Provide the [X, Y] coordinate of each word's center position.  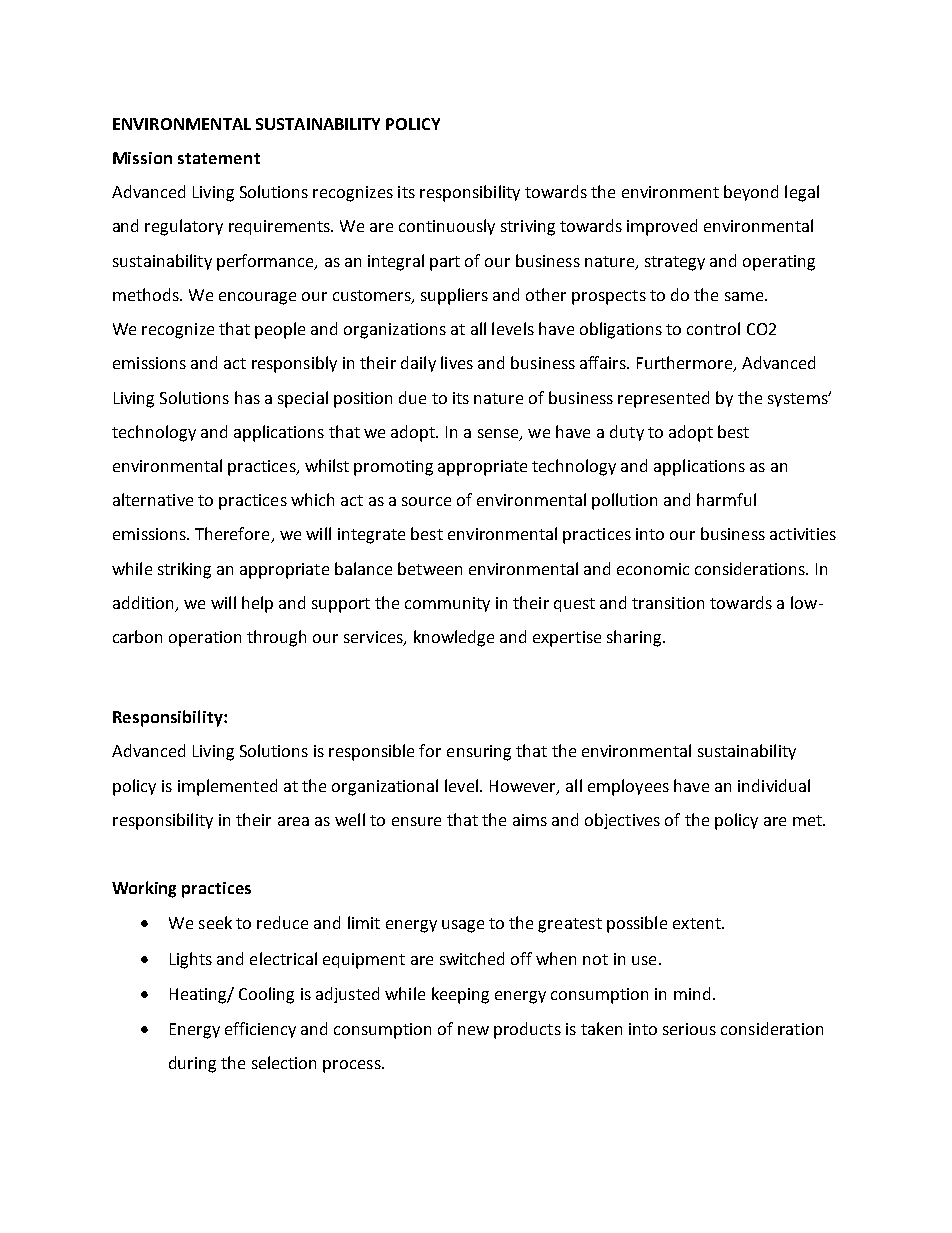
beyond [751, 193]
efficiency [260, 1030]
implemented [227, 787]
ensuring [479, 753]
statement [219, 158]
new [473, 1030]
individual [774, 785]
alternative [153, 499]
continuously [447, 227]
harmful [726, 499]
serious [689, 1029]
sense [499, 434]
